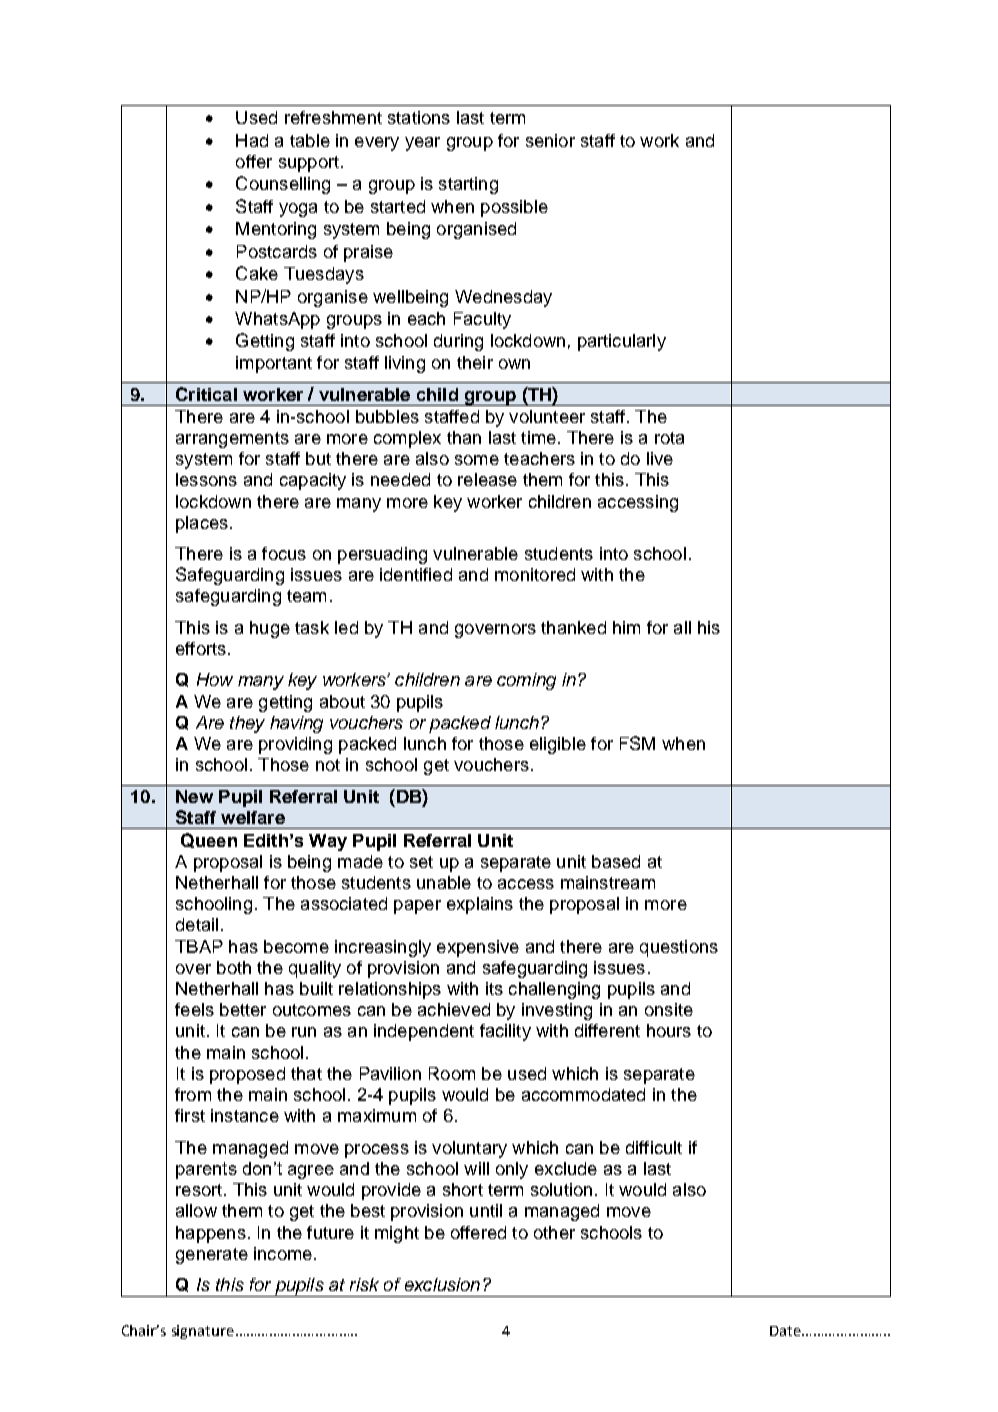 The height and width of the document is (1412, 998). What do you see at coordinates (550, 140) in the document?
I see `senior` at bounding box center [550, 140].
